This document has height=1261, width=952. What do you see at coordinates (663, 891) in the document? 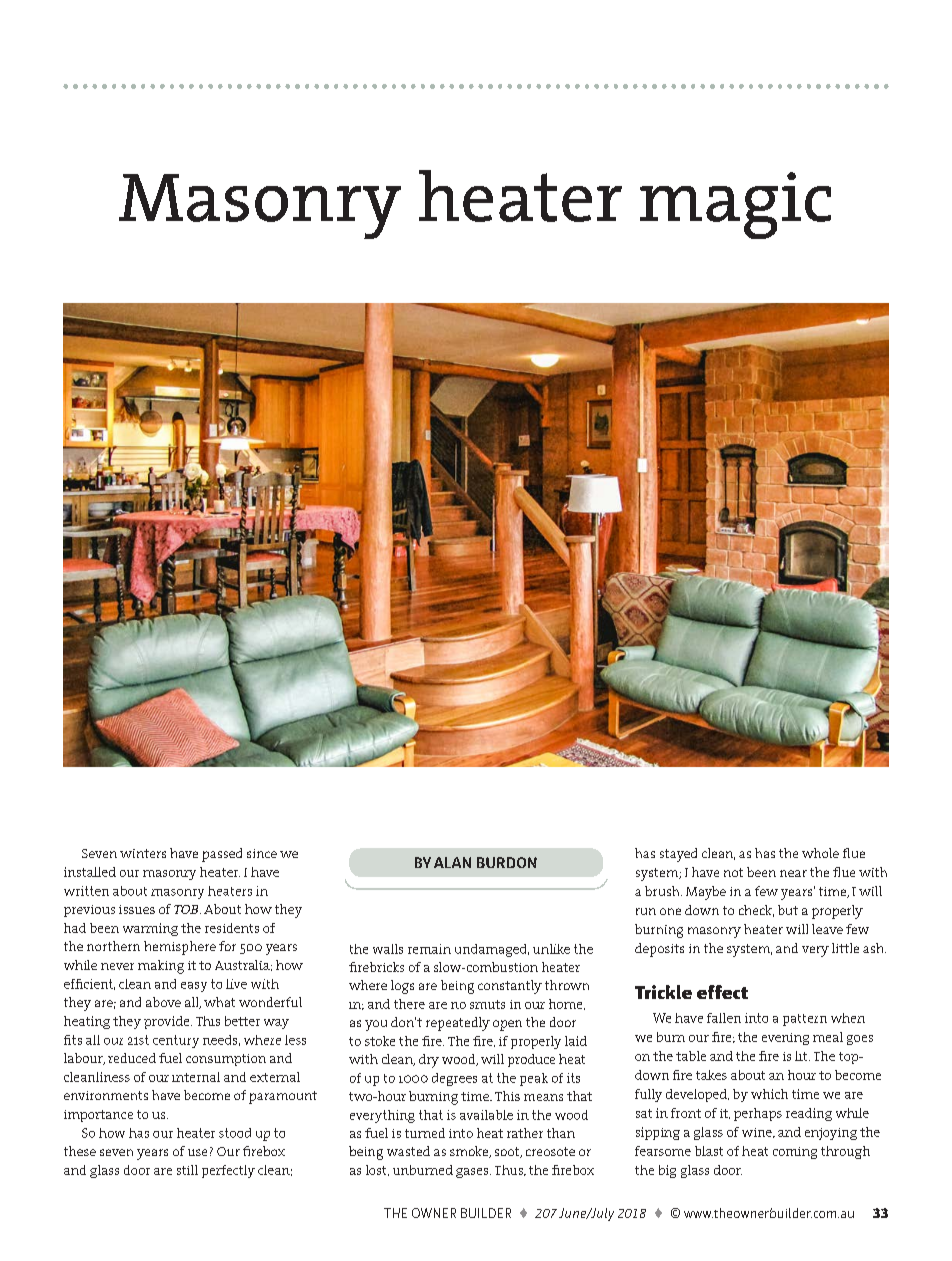
I see `brush` at bounding box center [663, 891].
